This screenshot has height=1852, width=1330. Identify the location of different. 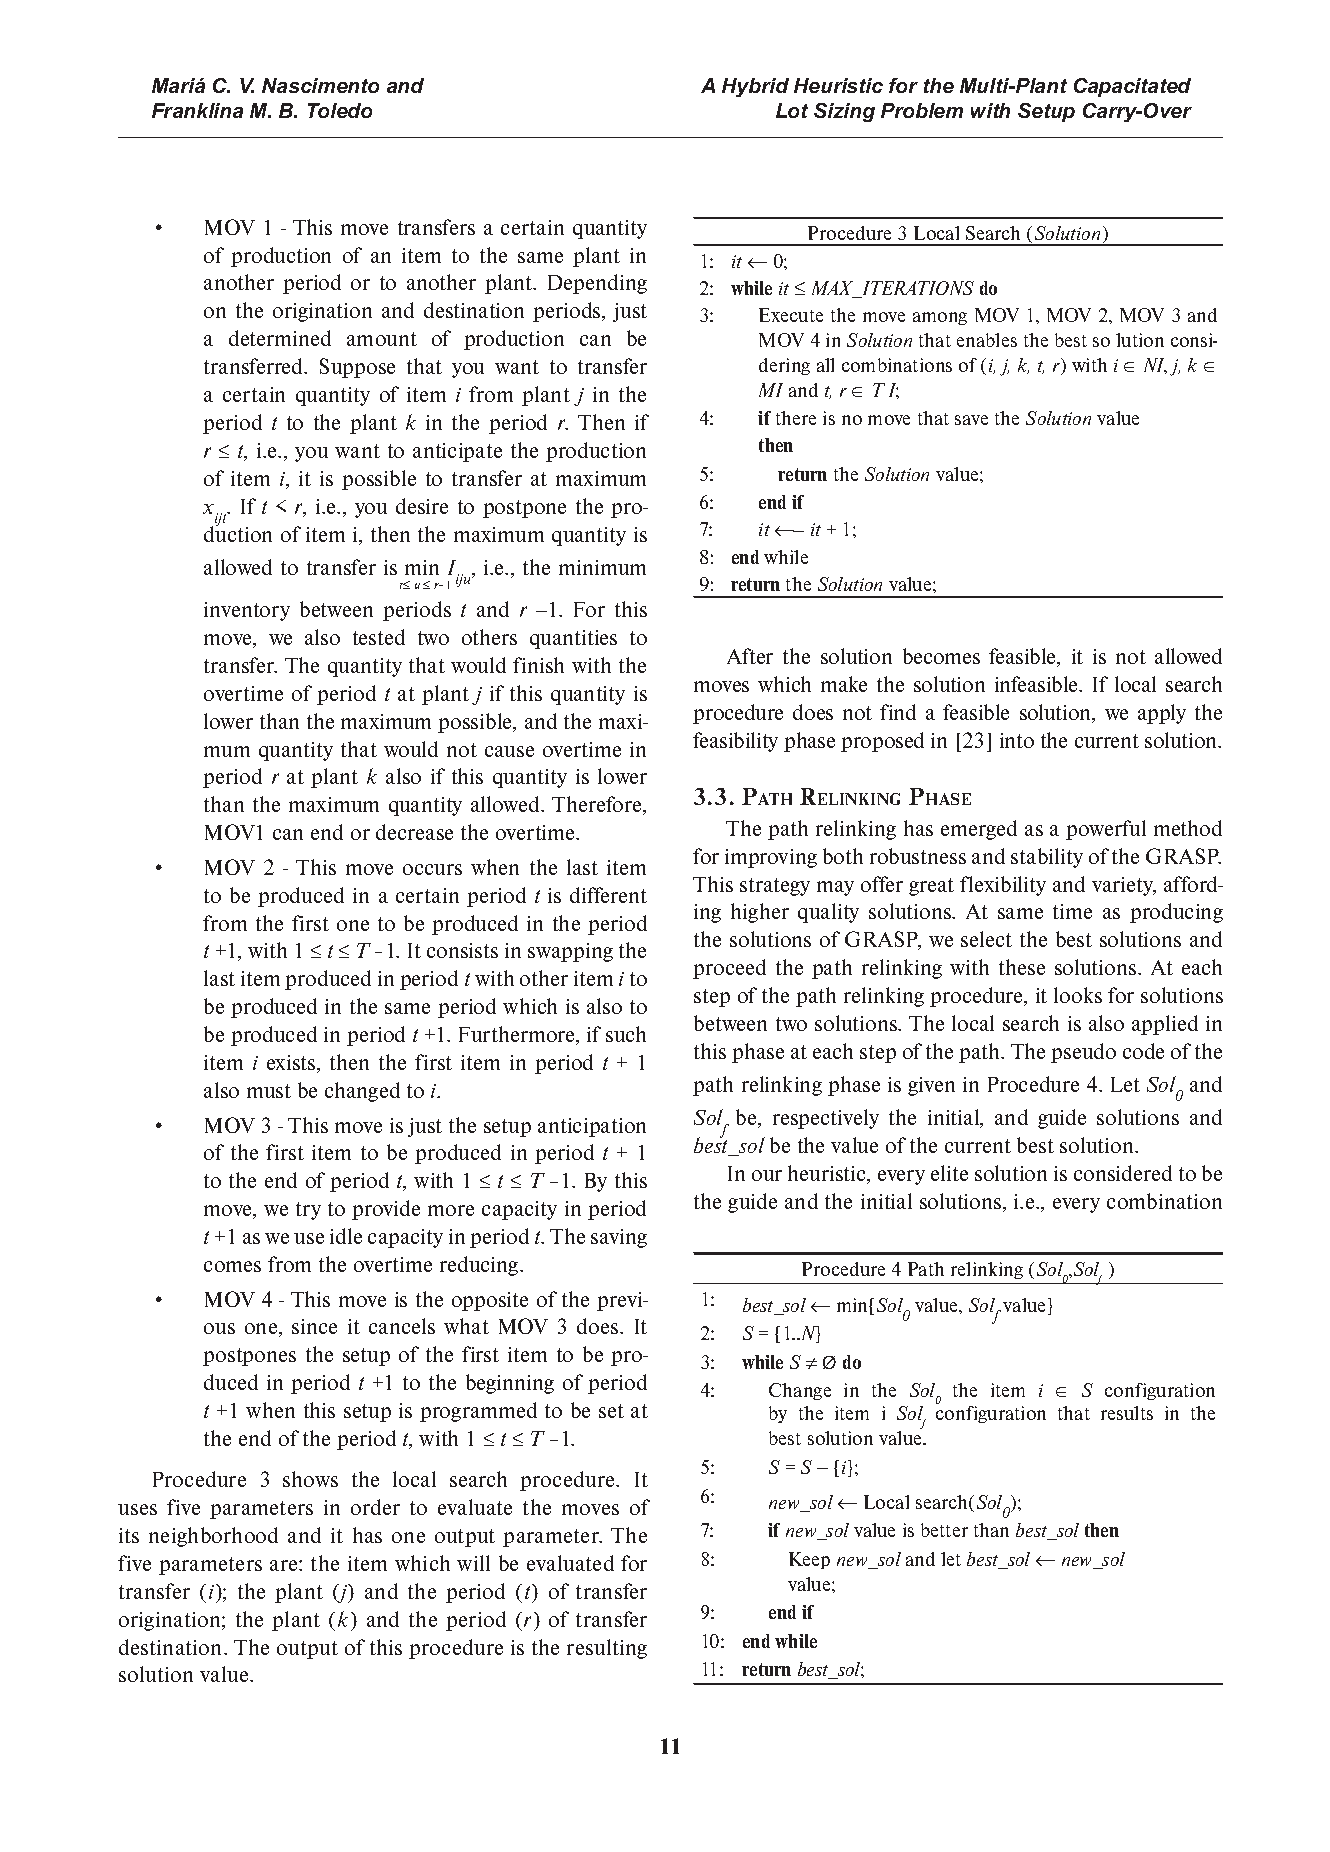
(608, 895).
